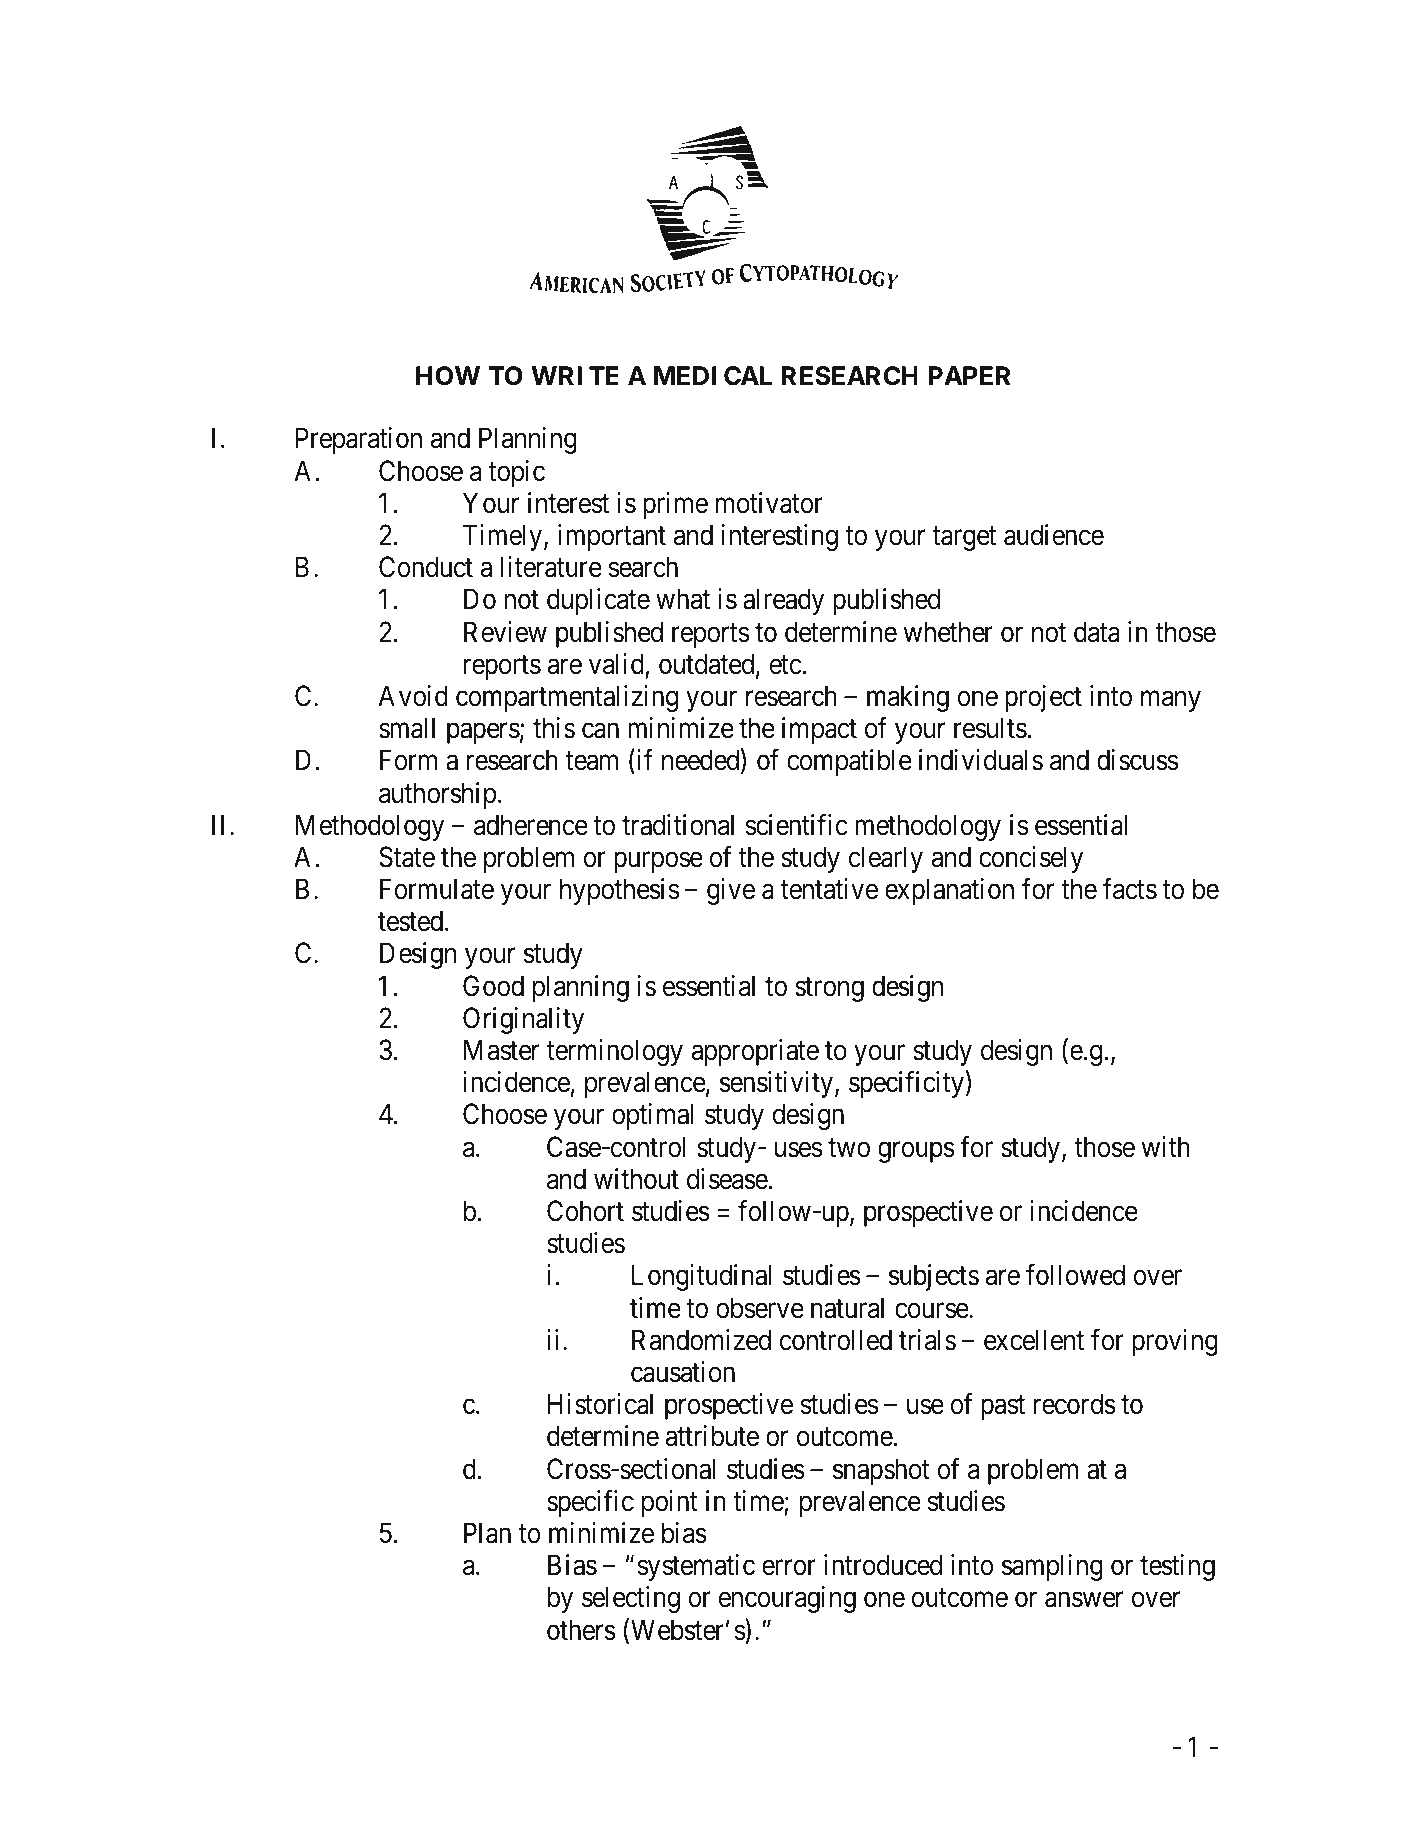  I want to click on authorship, so click(437, 795).
